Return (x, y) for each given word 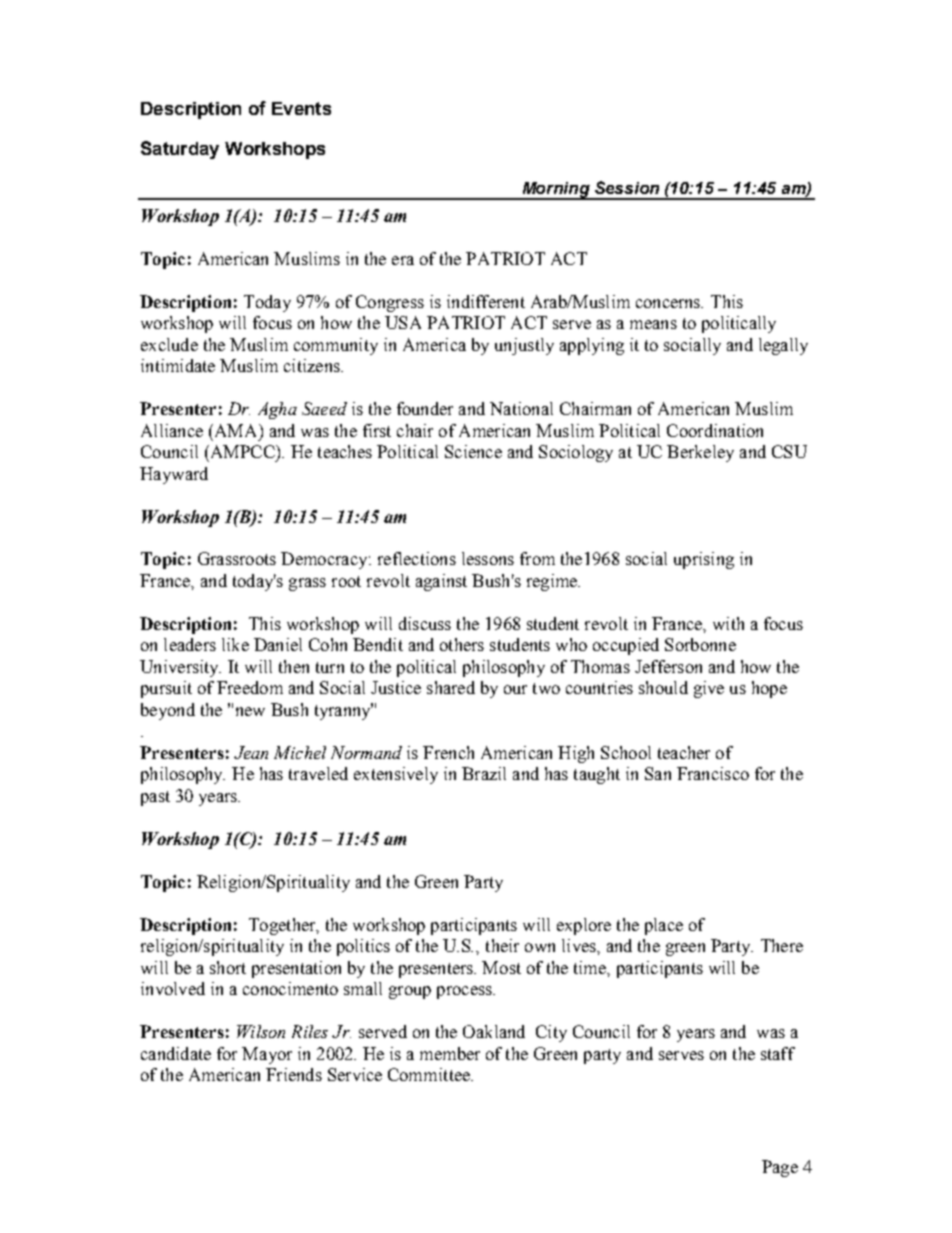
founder (425, 408)
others (462, 644)
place (664, 926)
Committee (430, 1074)
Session (627, 187)
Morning (556, 191)
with (728, 623)
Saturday (180, 150)
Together (283, 926)
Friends (294, 1074)
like (235, 644)
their (502, 945)
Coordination (715, 430)
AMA (236, 430)
